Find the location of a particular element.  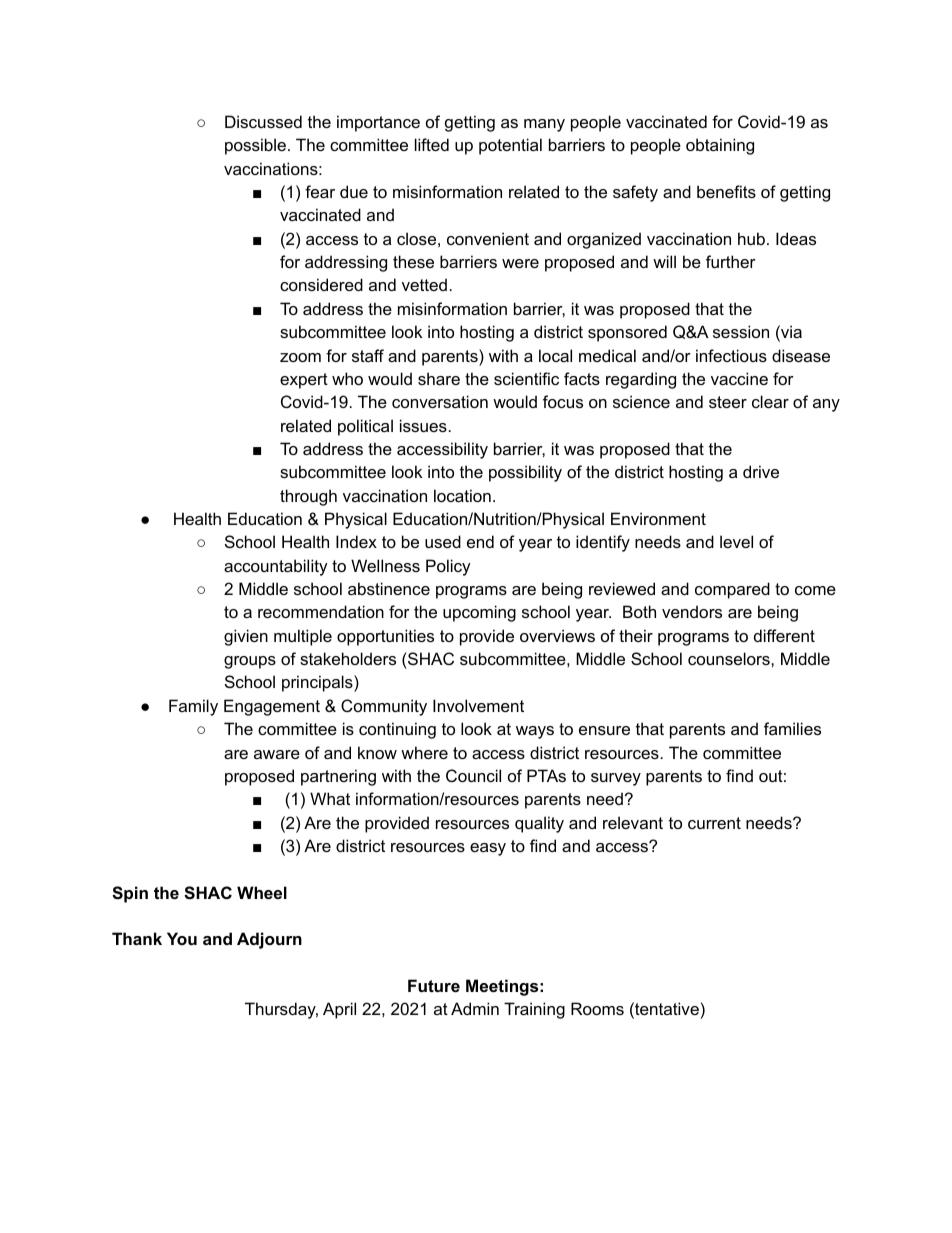

accountability is located at coordinates (276, 567).
